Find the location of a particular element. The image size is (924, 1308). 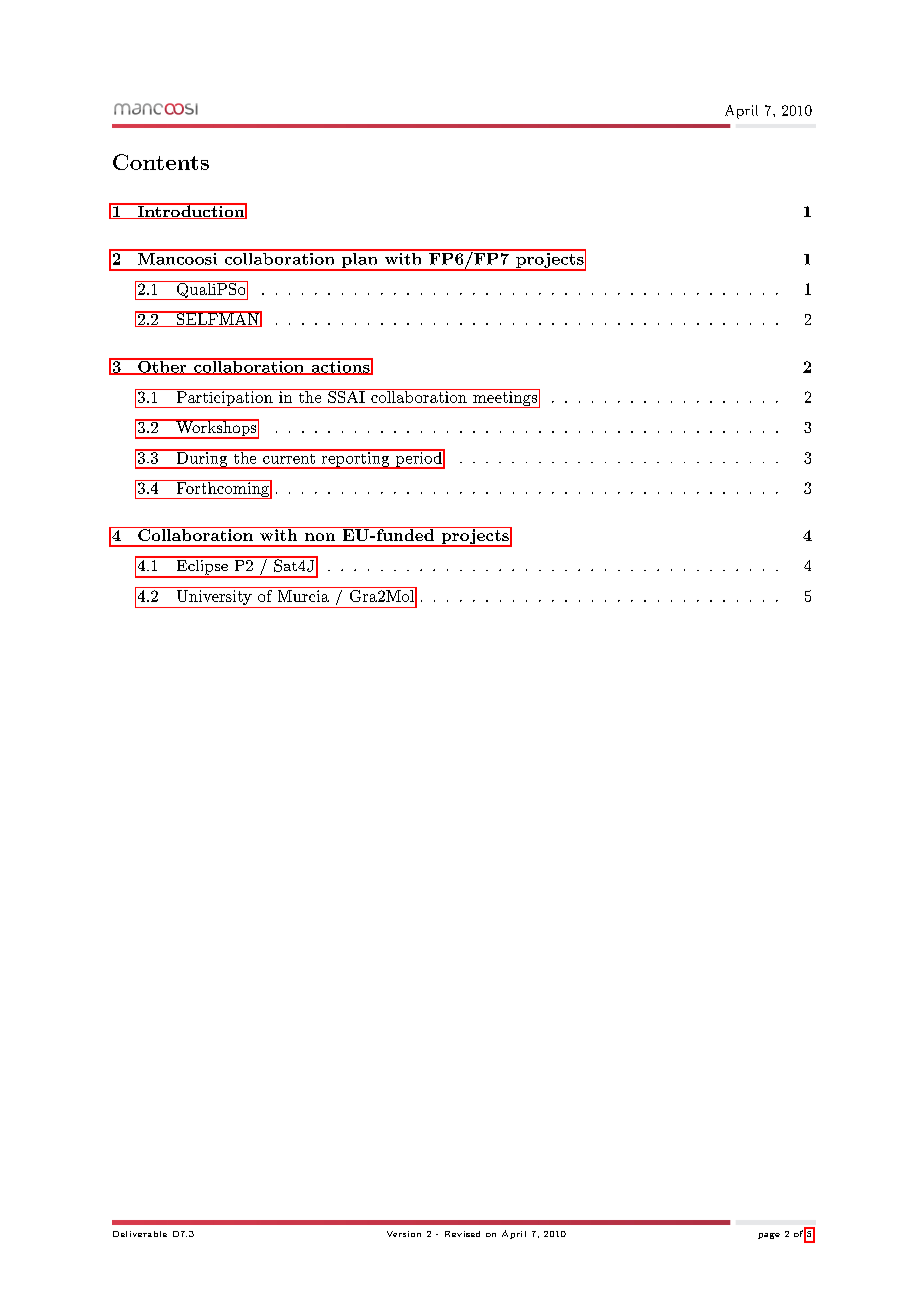

Participation is located at coordinates (224, 398).
